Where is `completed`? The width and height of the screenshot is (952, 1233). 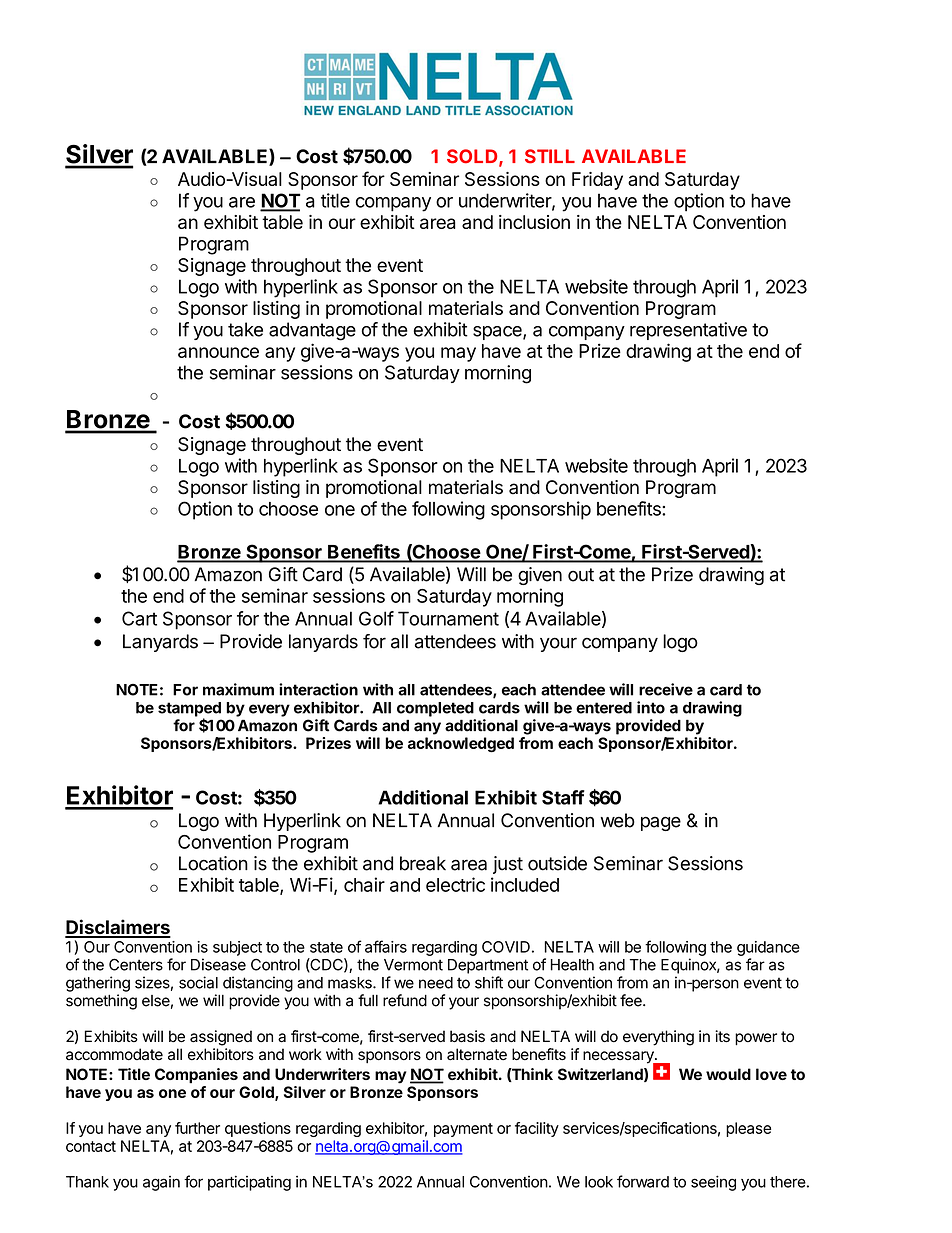 completed is located at coordinates (435, 709).
